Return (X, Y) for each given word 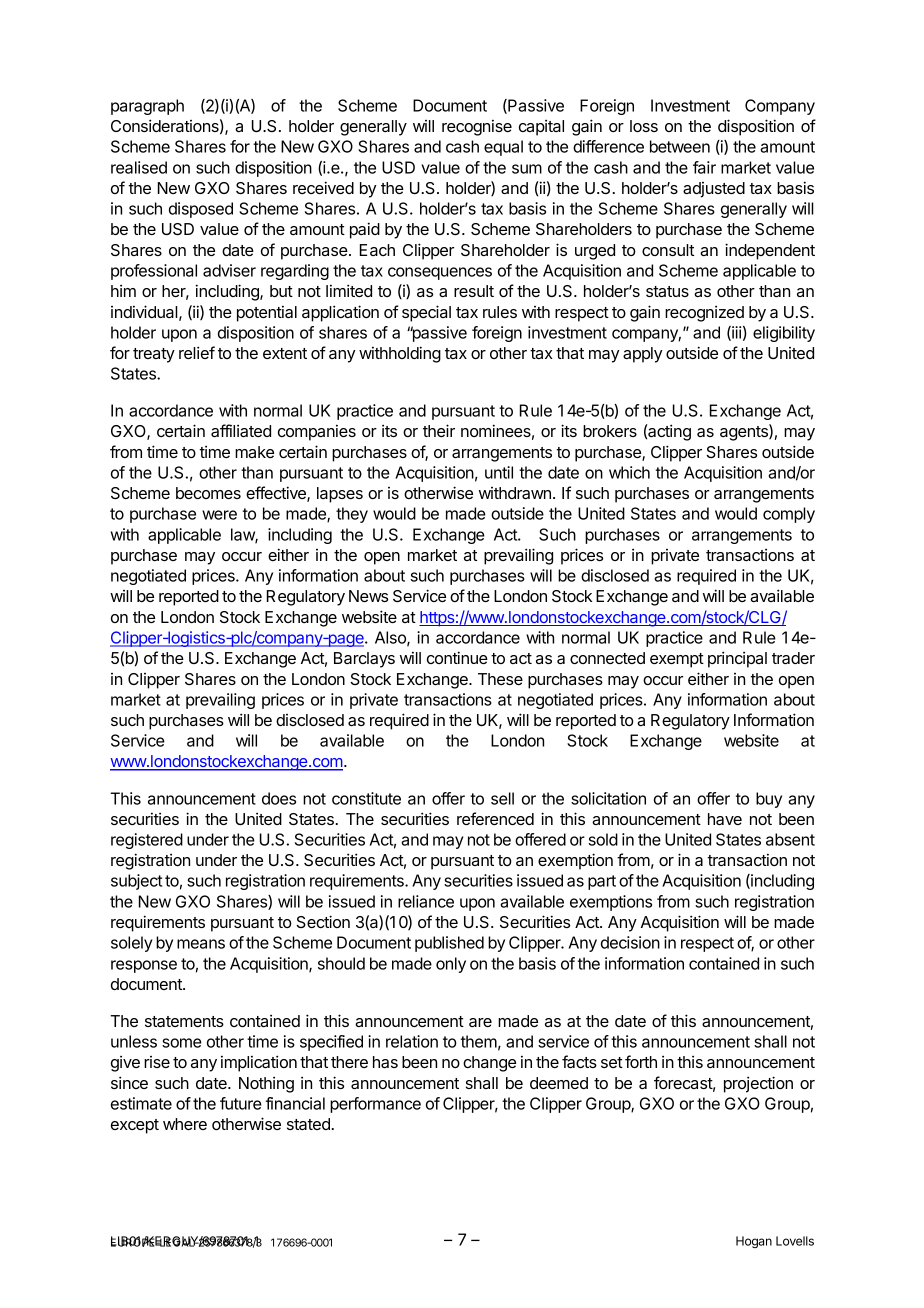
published (449, 944)
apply (643, 355)
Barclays (364, 660)
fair (704, 167)
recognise (477, 128)
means (201, 944)
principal (737, 659)
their (439, 430)
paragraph (147, 107)
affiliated (241, 430)
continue (457, 657)
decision (630, 942)
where (185, 1124)
